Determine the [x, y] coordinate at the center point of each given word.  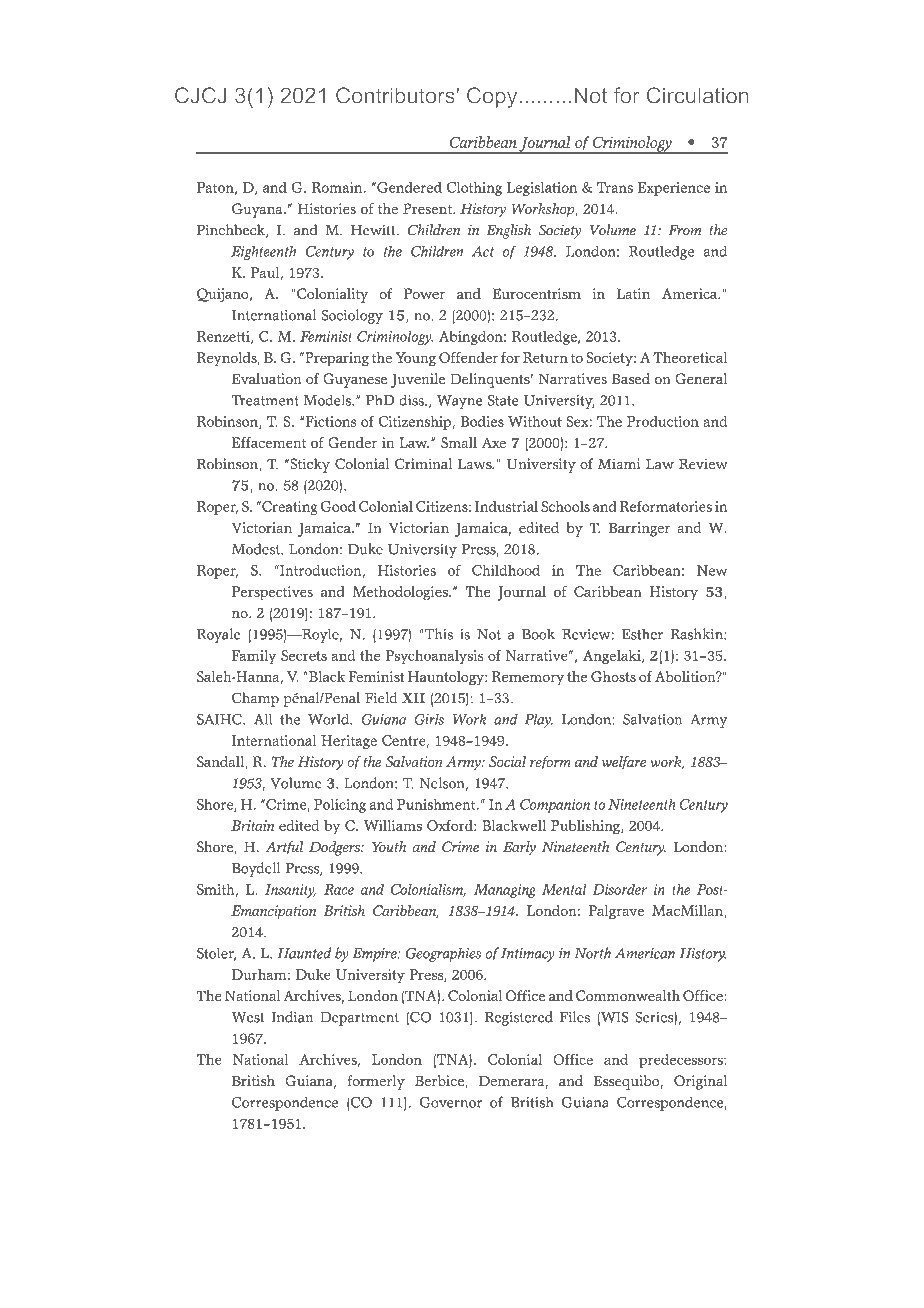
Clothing [474, 189]
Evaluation [266, 379]
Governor [451, 1102]
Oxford [451, 825]
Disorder [620, 889]
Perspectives [272, 593]
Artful [284, 847]
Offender [468, 357]
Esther [642, 634]
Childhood [506, 570]
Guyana [258, 210]
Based [631, 379]
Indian [292, 1017]
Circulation [698, 95]
